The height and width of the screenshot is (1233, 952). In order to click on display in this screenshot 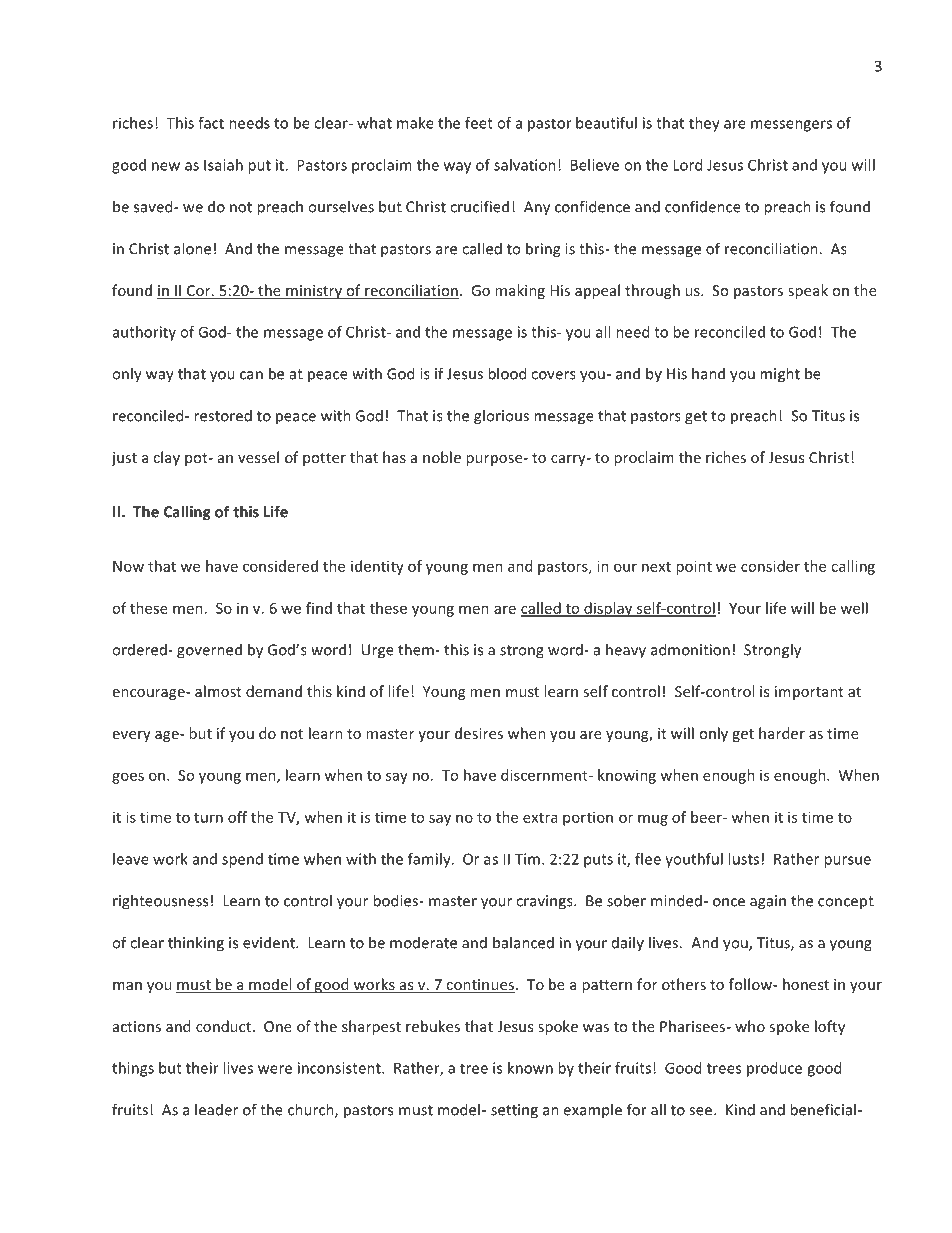, I will do `click(608, 609)`.
